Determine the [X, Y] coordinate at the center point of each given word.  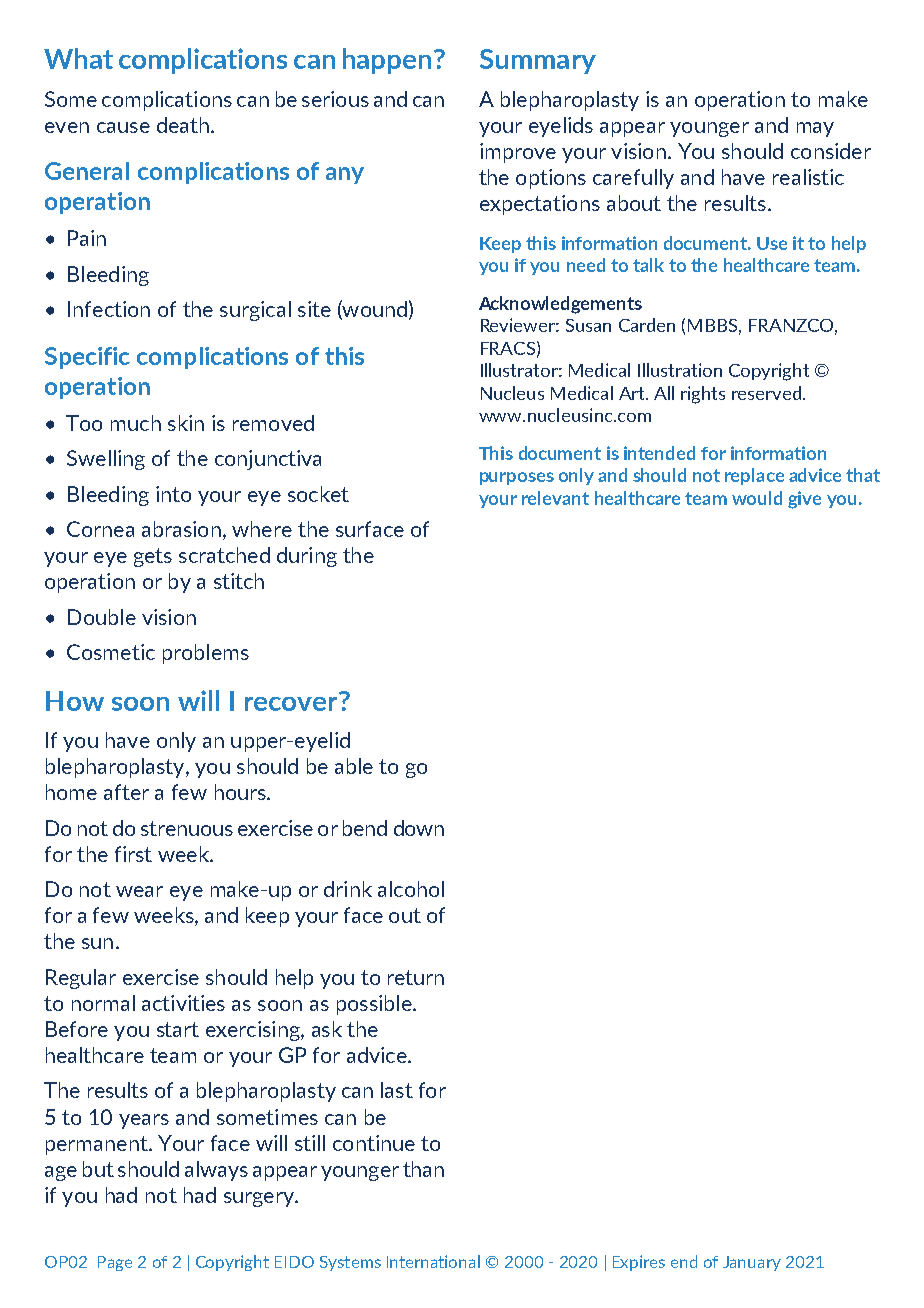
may [815, 129]
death [183, 125]
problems [206, 654]
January [752, 1263]
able [354, 766]
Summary [538, 61]
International [433, 1261]
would [757, 498]
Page [115, 1263]
